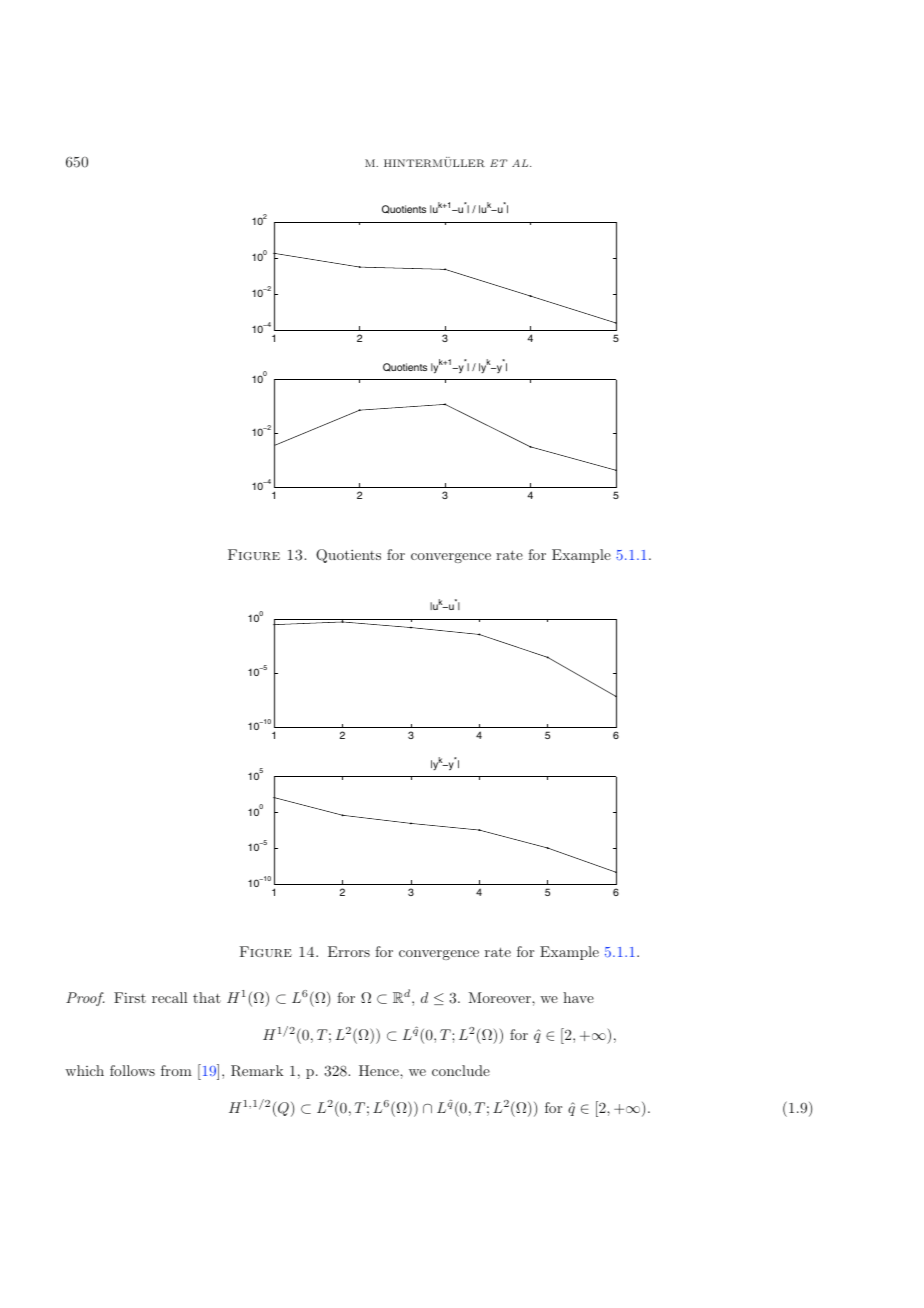  I want to click on from, so click(176, 1070).
